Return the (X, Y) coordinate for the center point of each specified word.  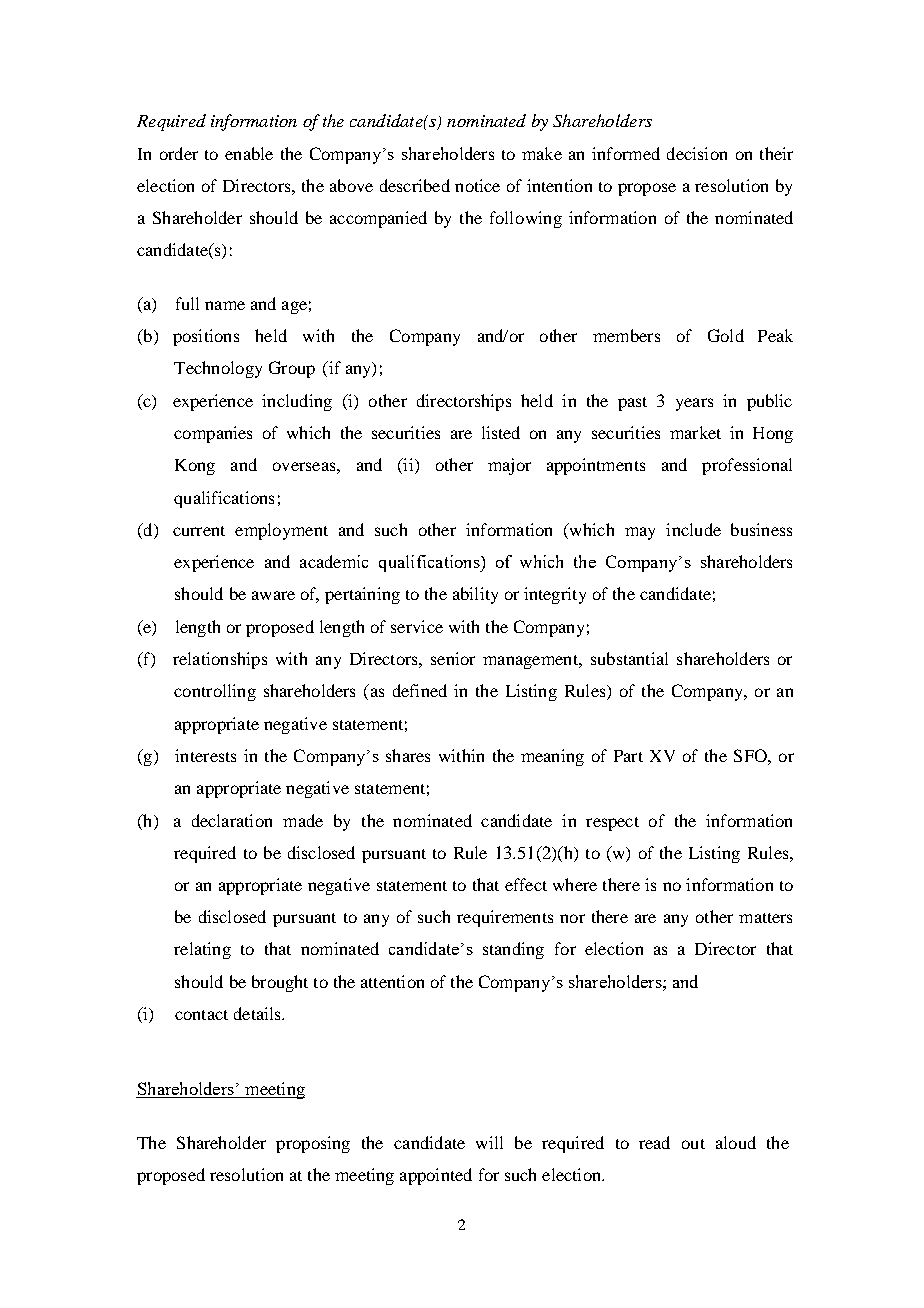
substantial (629, 658)
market (695, 432)
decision (697, 153)
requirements (505, 918)
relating (202, 950)
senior (453, 658)
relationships (220, 660)
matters (765, 918)
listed (501, 432)
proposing (313, 1144)
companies (213, 434)
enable (249, 153)
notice (477, 185)
